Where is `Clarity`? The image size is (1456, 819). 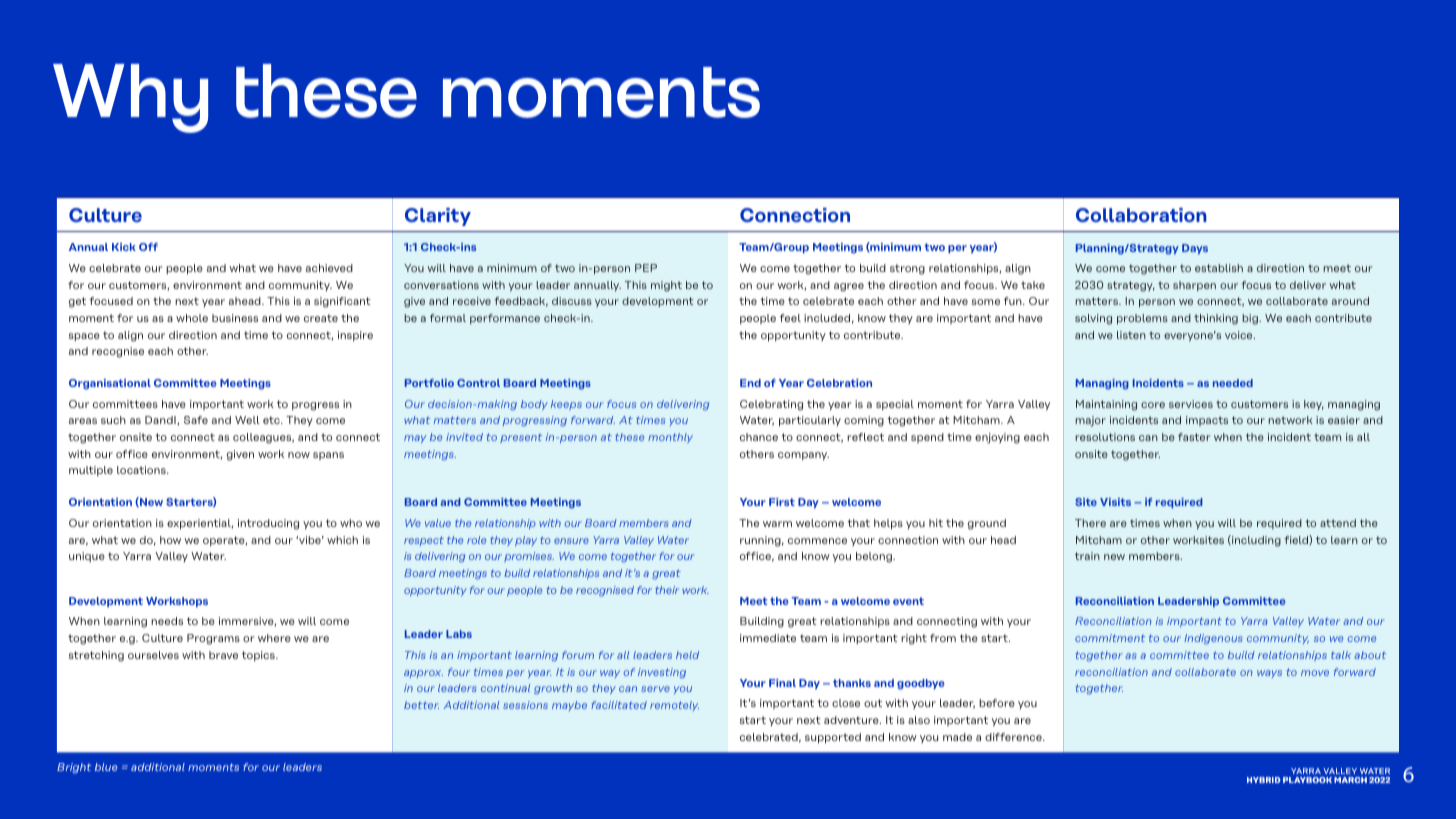
Clarity is located at coordinates (438, 217).
